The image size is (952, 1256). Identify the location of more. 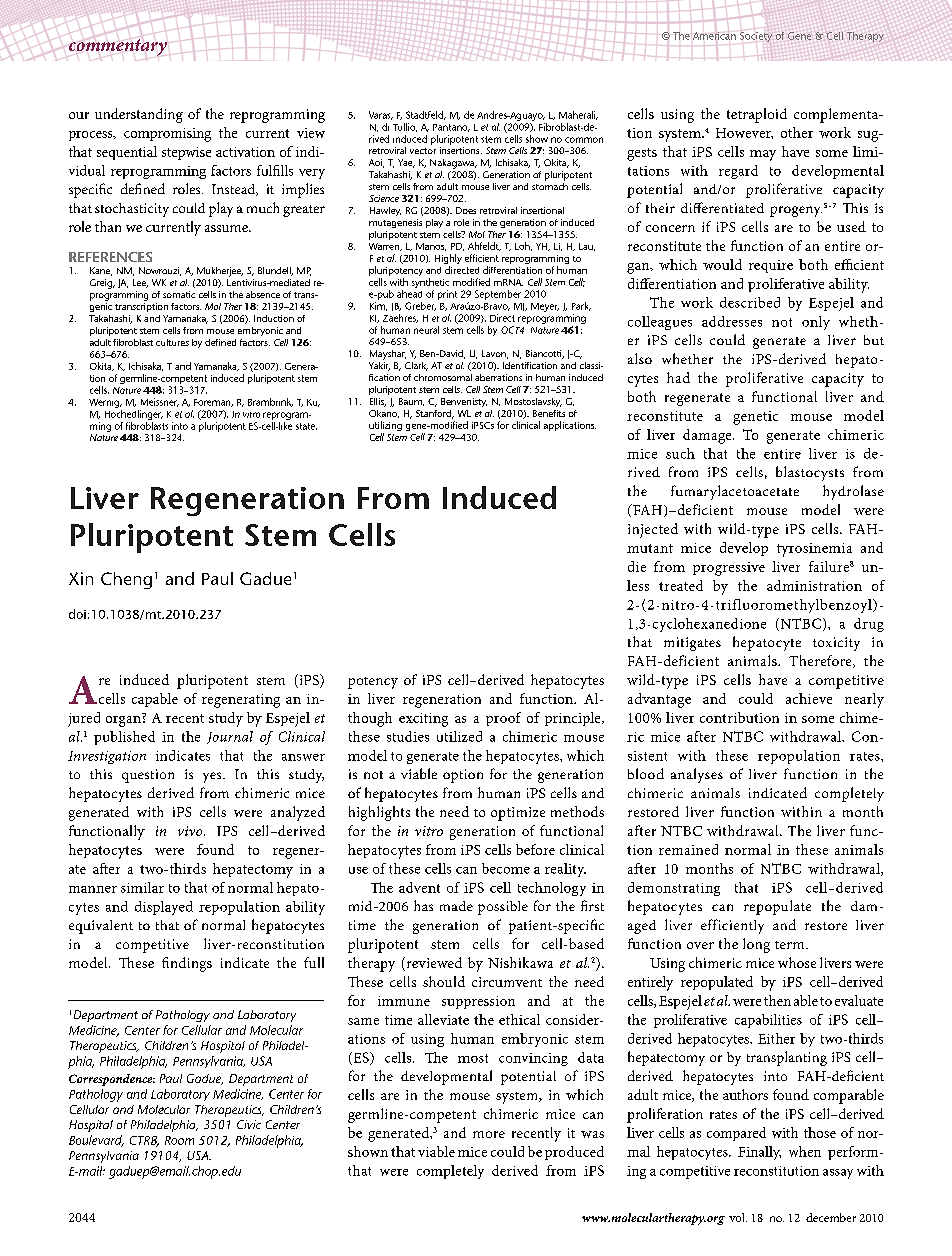
(489, 1134).
